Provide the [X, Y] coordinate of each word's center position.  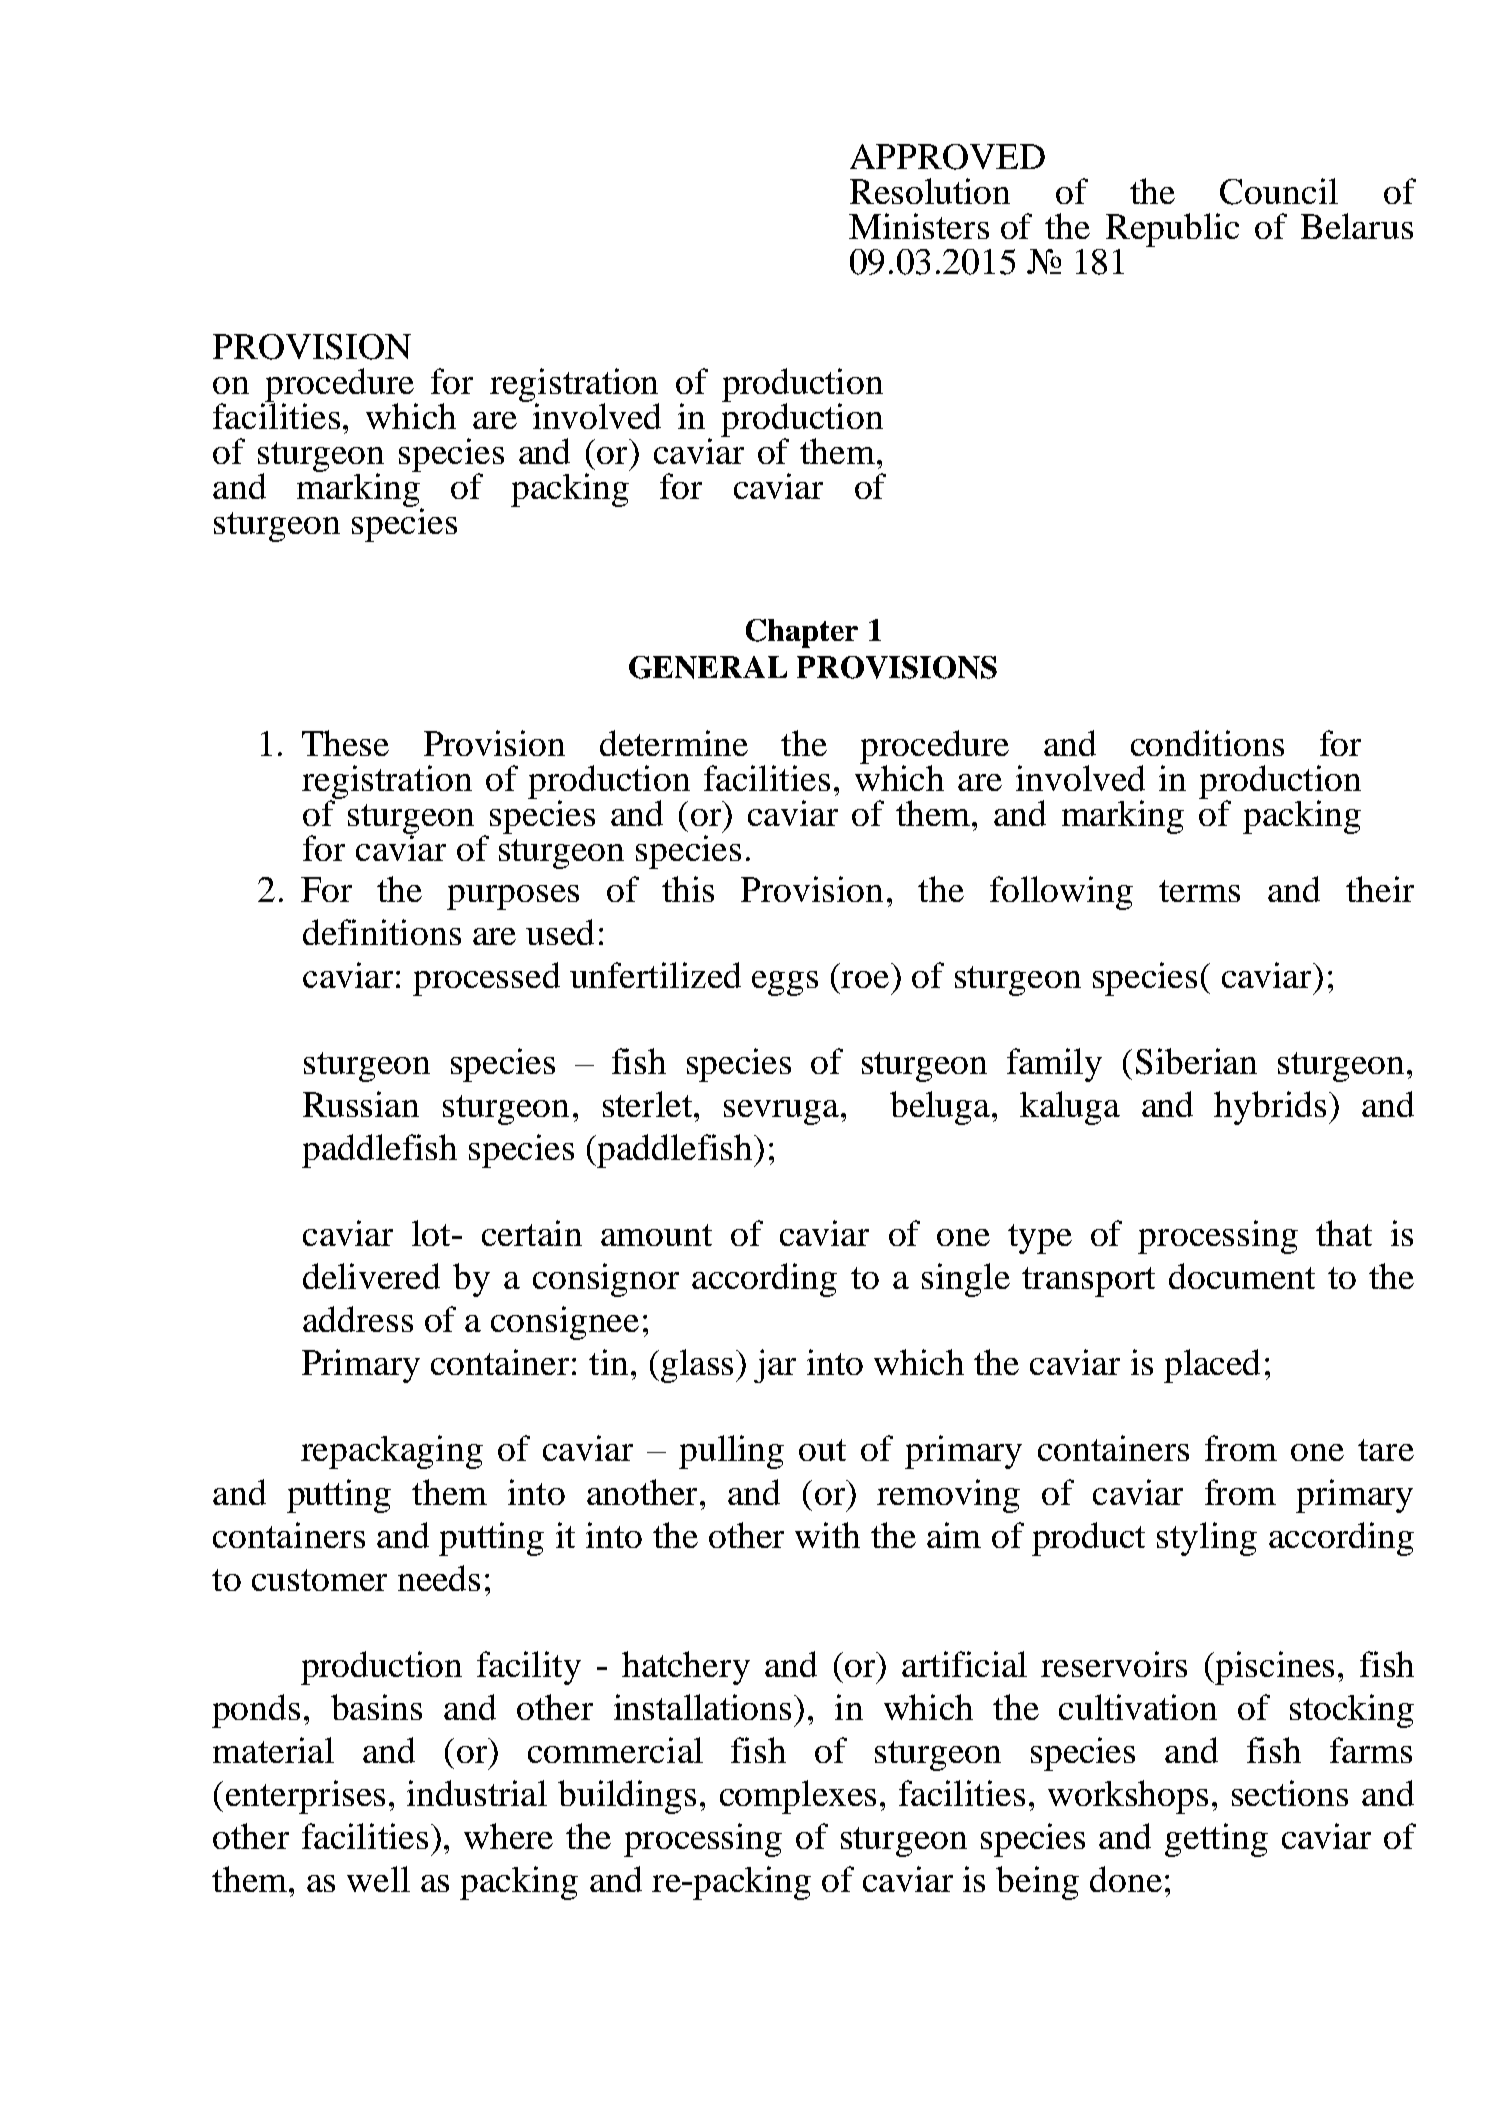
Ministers [919, 226]
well [378, 1879]
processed [486, 979]
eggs [785, 983]
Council [1279, 191]
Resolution [930, 191]
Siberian [1196, 1061]
